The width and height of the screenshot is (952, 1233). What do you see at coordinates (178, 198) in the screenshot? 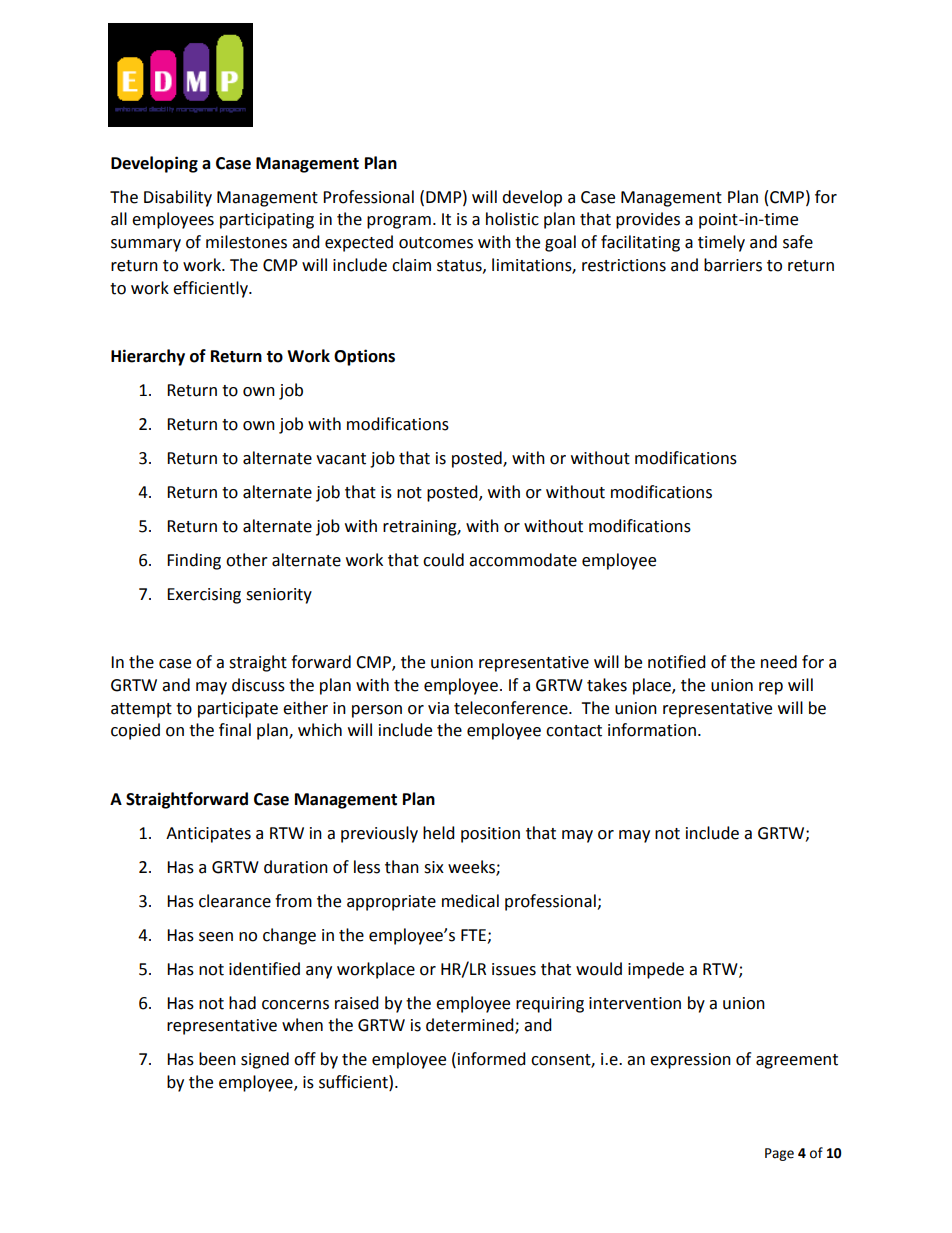
I see `Disability` at bounding box center [178, 198].
